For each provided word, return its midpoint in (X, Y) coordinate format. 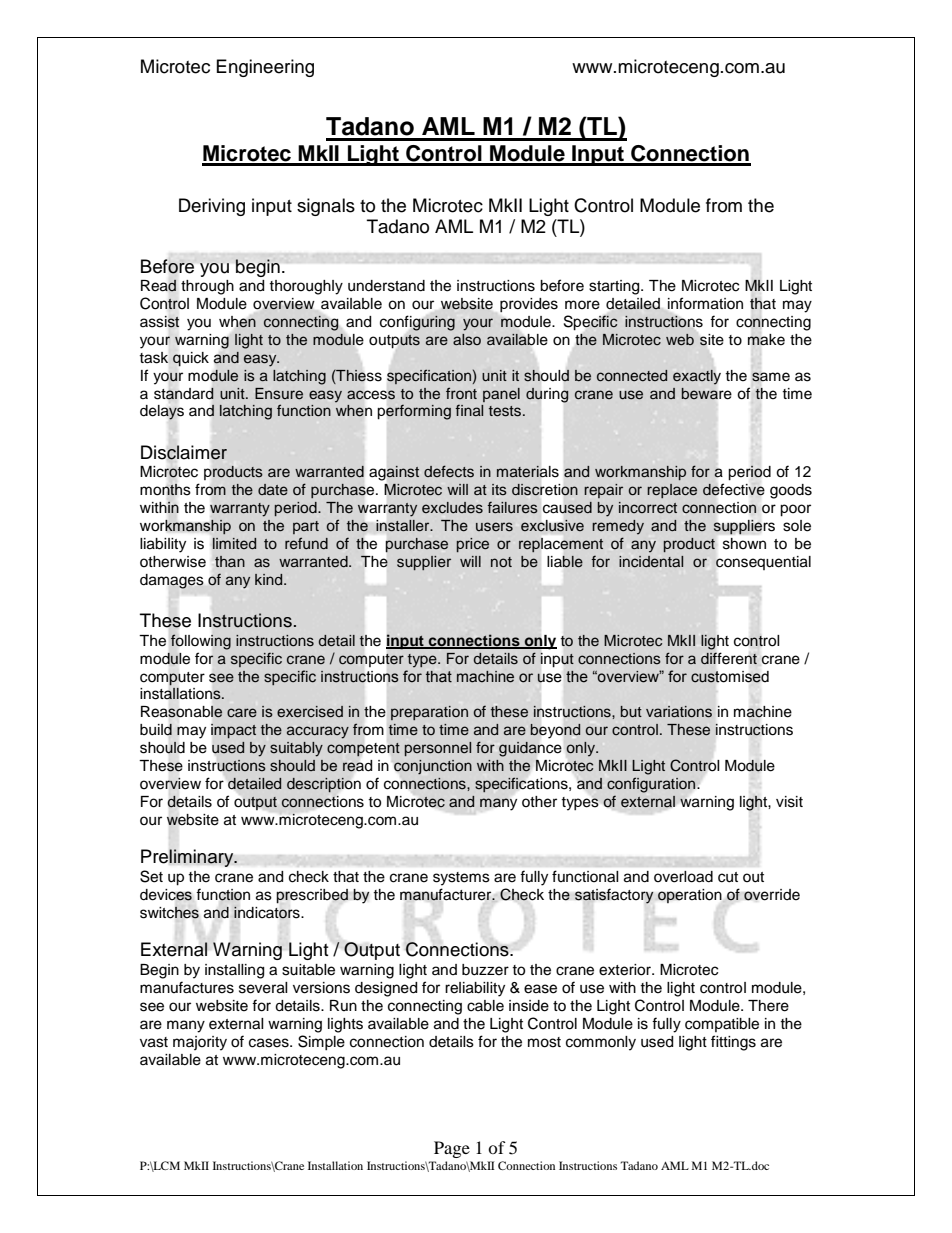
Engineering (265, 68)
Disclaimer (184, 452)
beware (706, 393)
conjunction (433, 767)
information (705, 303)
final (469, 410)
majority (200, 1043)
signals (326, 207)
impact (233, 731)
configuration (652, 785)
